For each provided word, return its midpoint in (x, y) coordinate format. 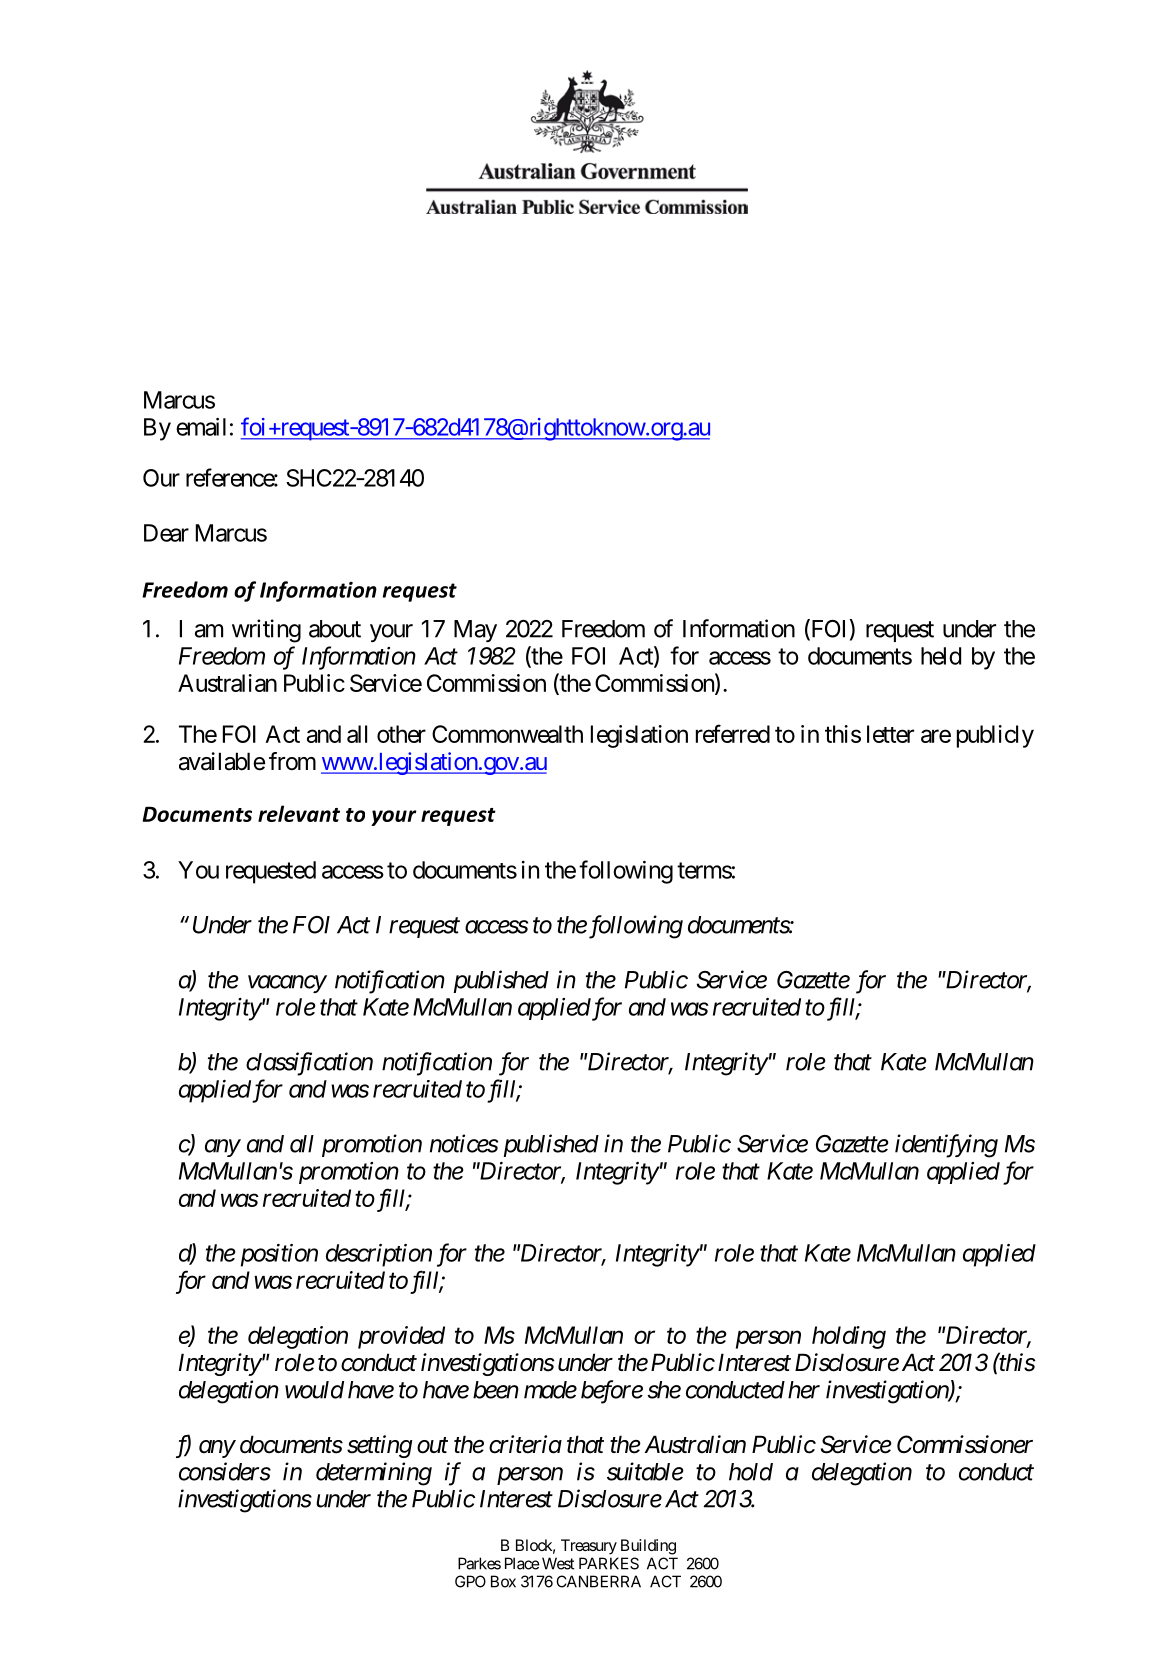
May (475, 631)
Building (648, 1547)
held (941, 656)
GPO (470, 1581)
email (201, 427)
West (558, 1563)
